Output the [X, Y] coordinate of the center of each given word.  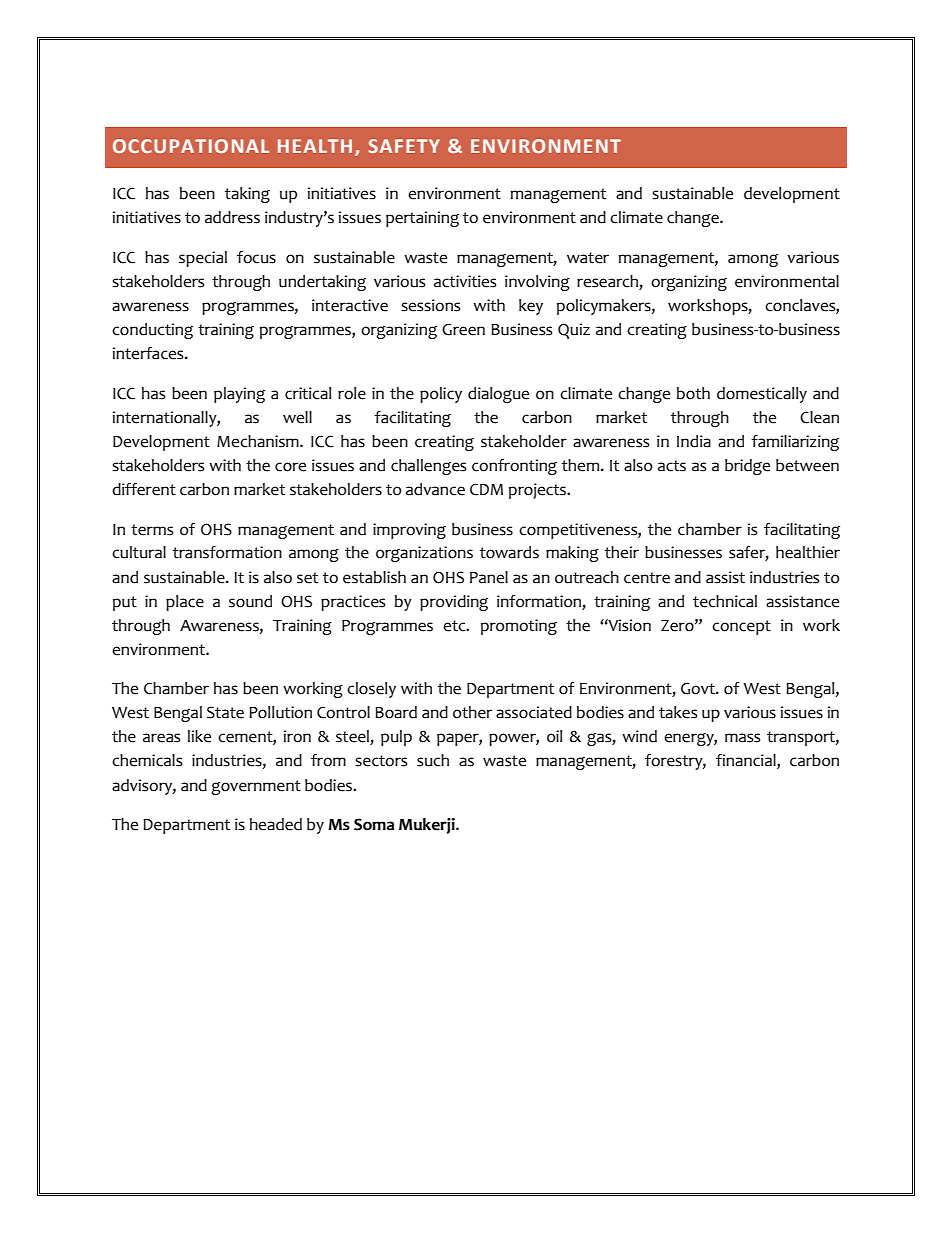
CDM [486, 489]
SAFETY [404, 146]
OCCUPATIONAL [191, 146]
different [144, 489]
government [256, 787]
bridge [747, 467]
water [588, 258]
